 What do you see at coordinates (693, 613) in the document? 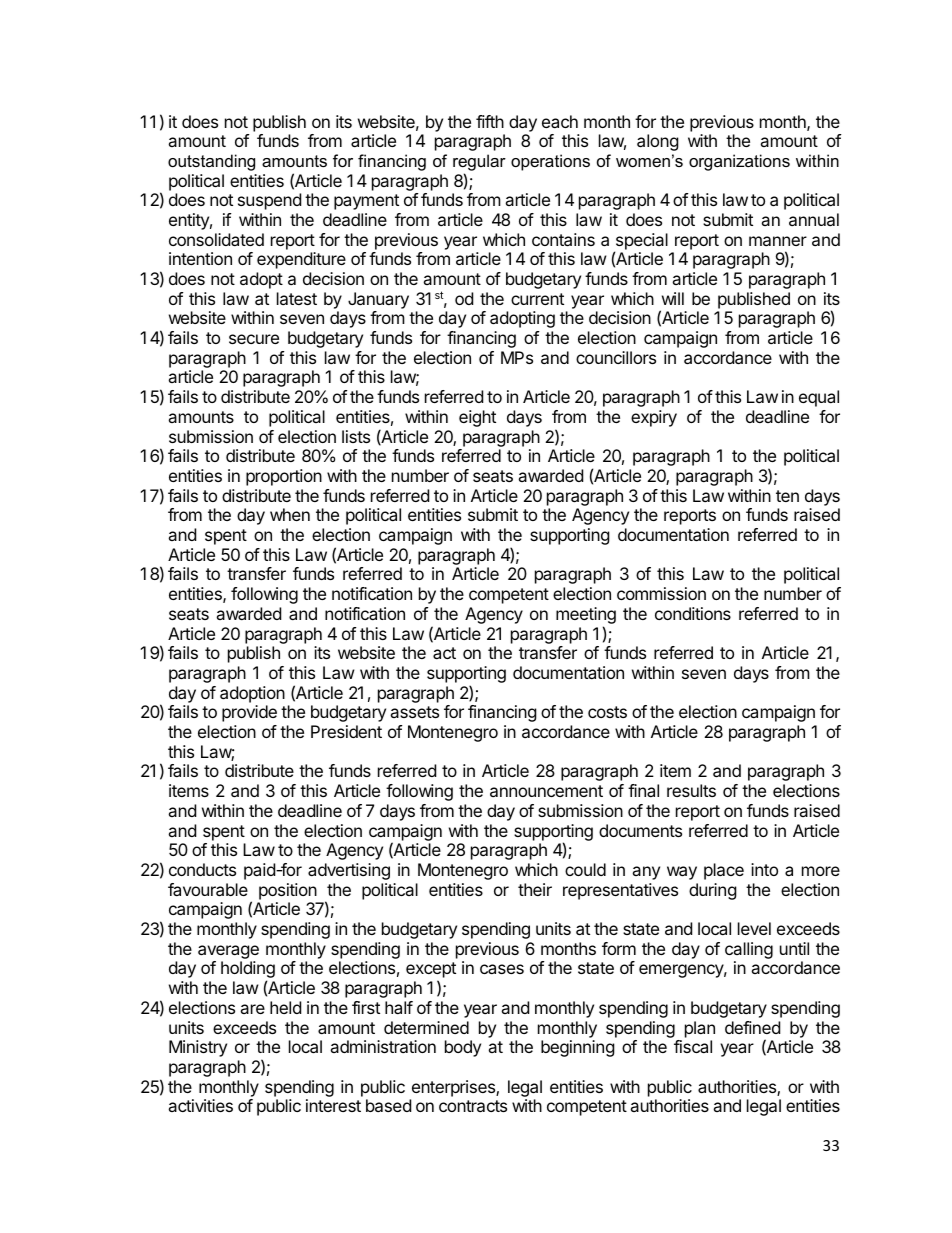
I see `conditions` at bounding box center [693, 613].
